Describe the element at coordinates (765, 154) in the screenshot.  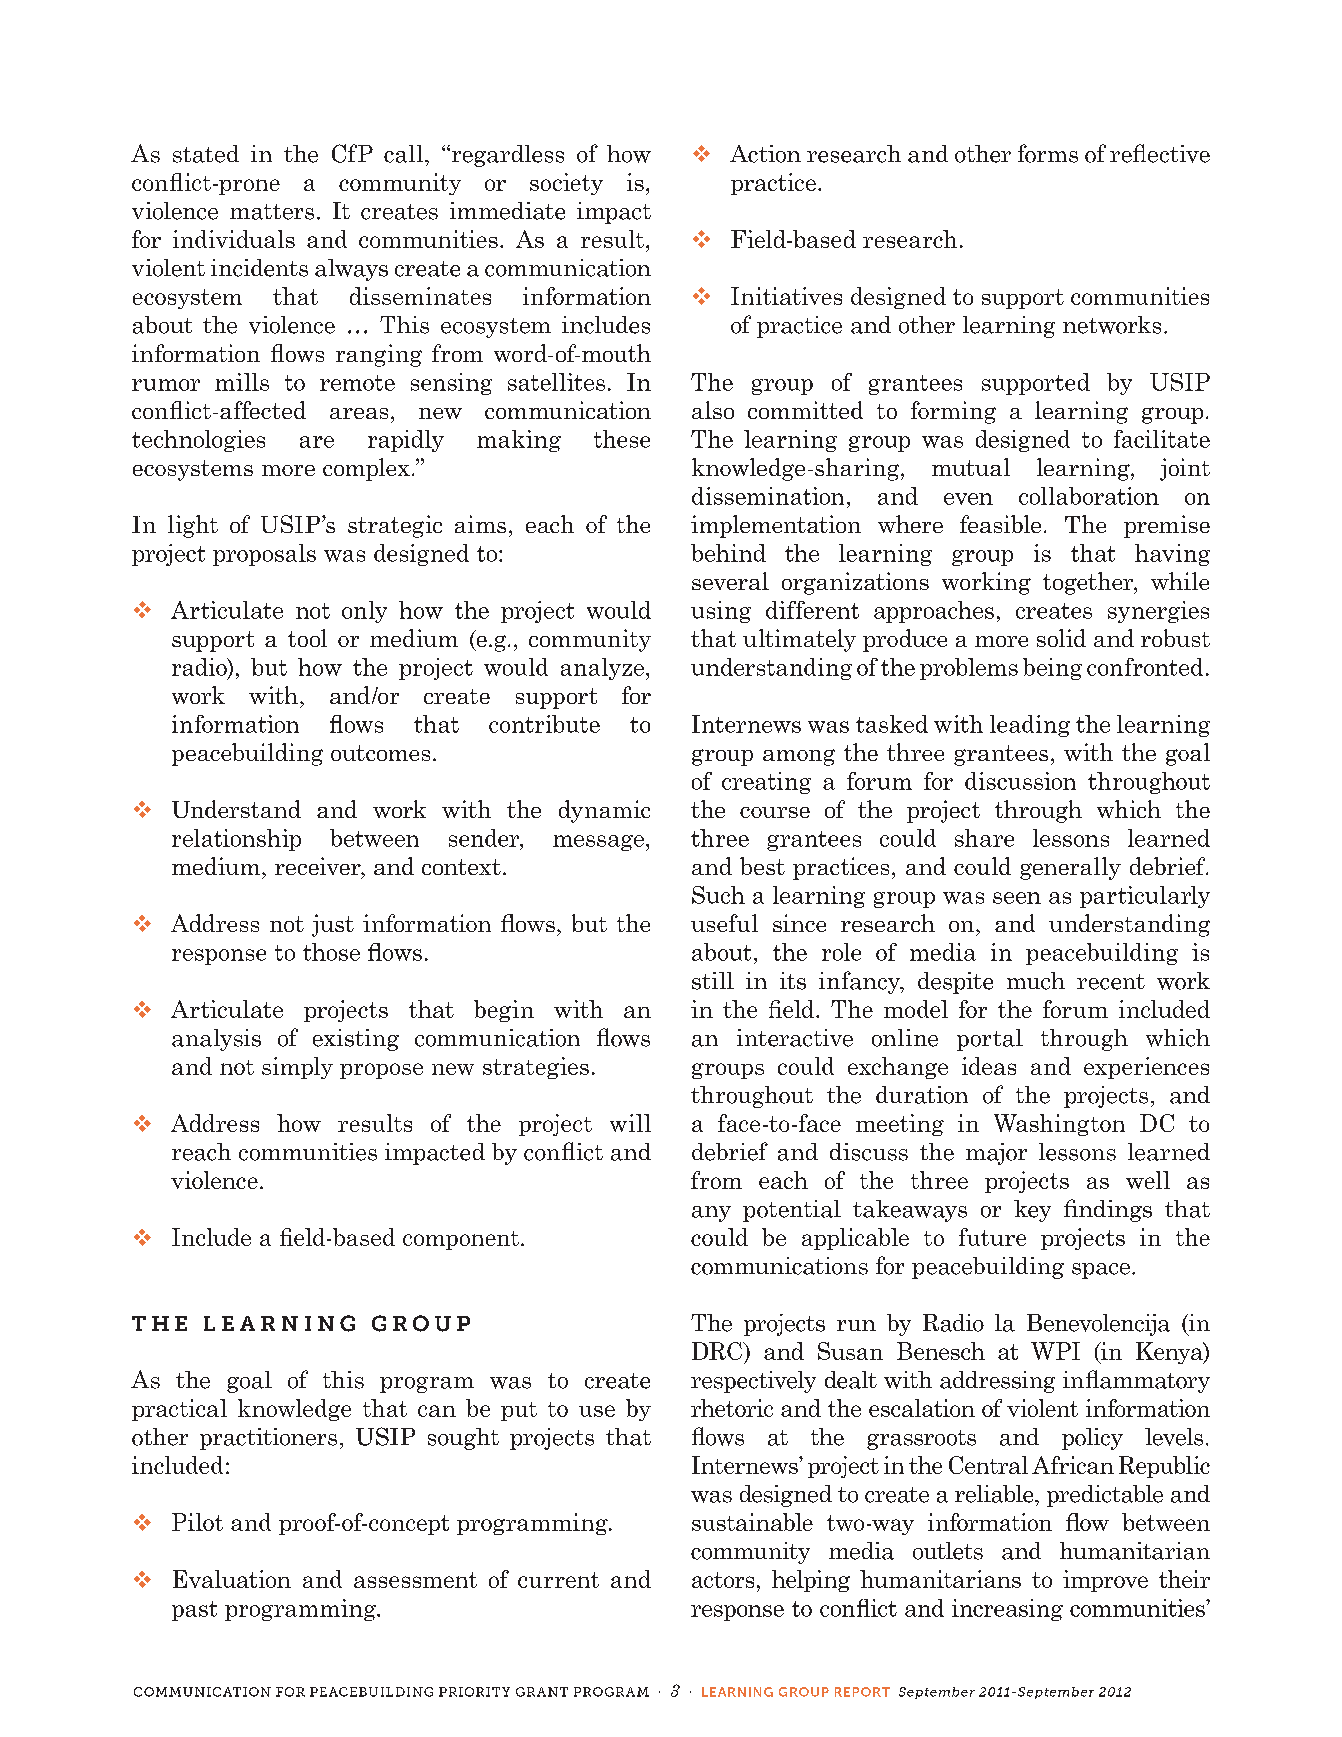
I see `Action` at that location.
